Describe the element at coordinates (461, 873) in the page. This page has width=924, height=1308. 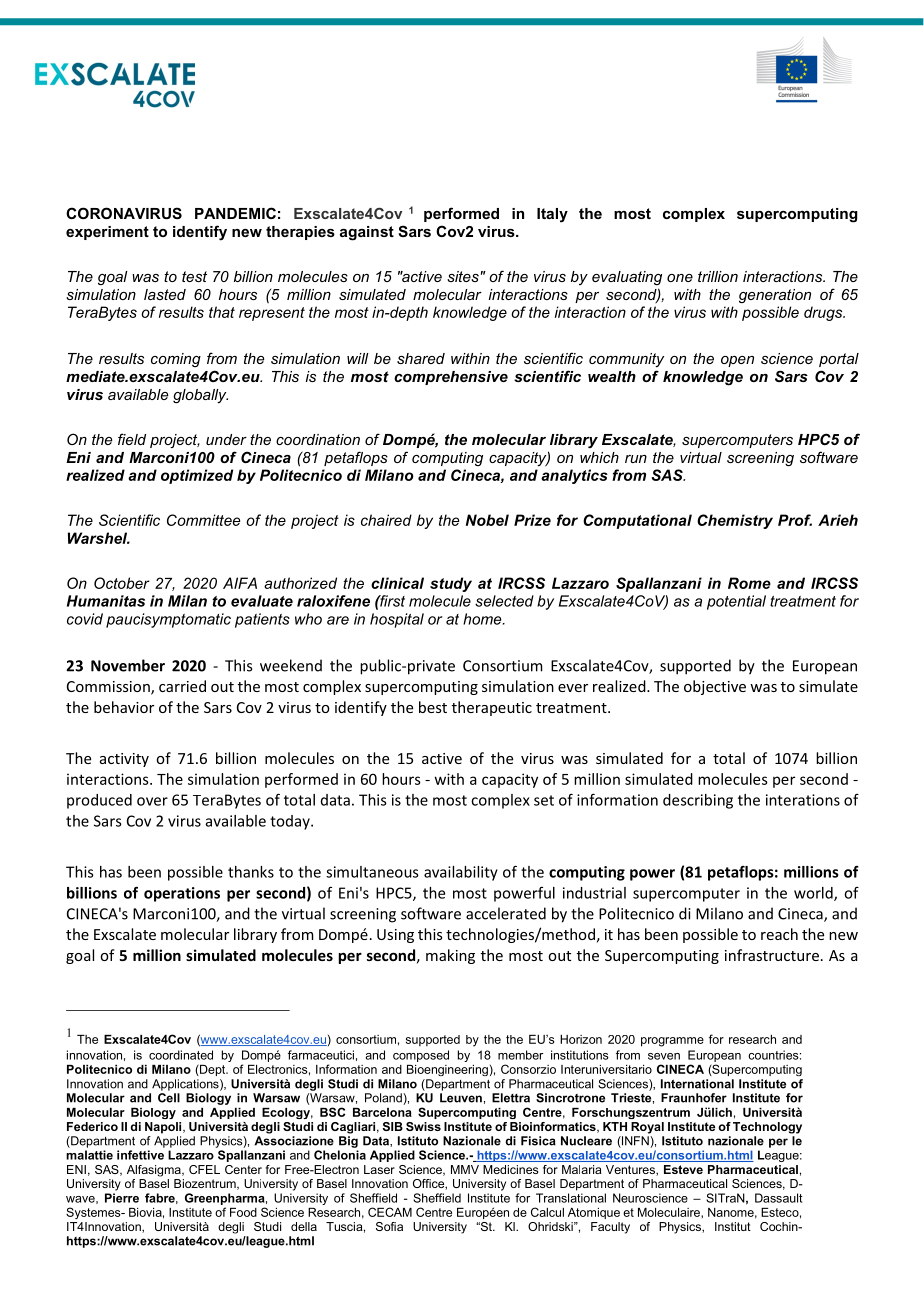
I see `availability` at that location.
